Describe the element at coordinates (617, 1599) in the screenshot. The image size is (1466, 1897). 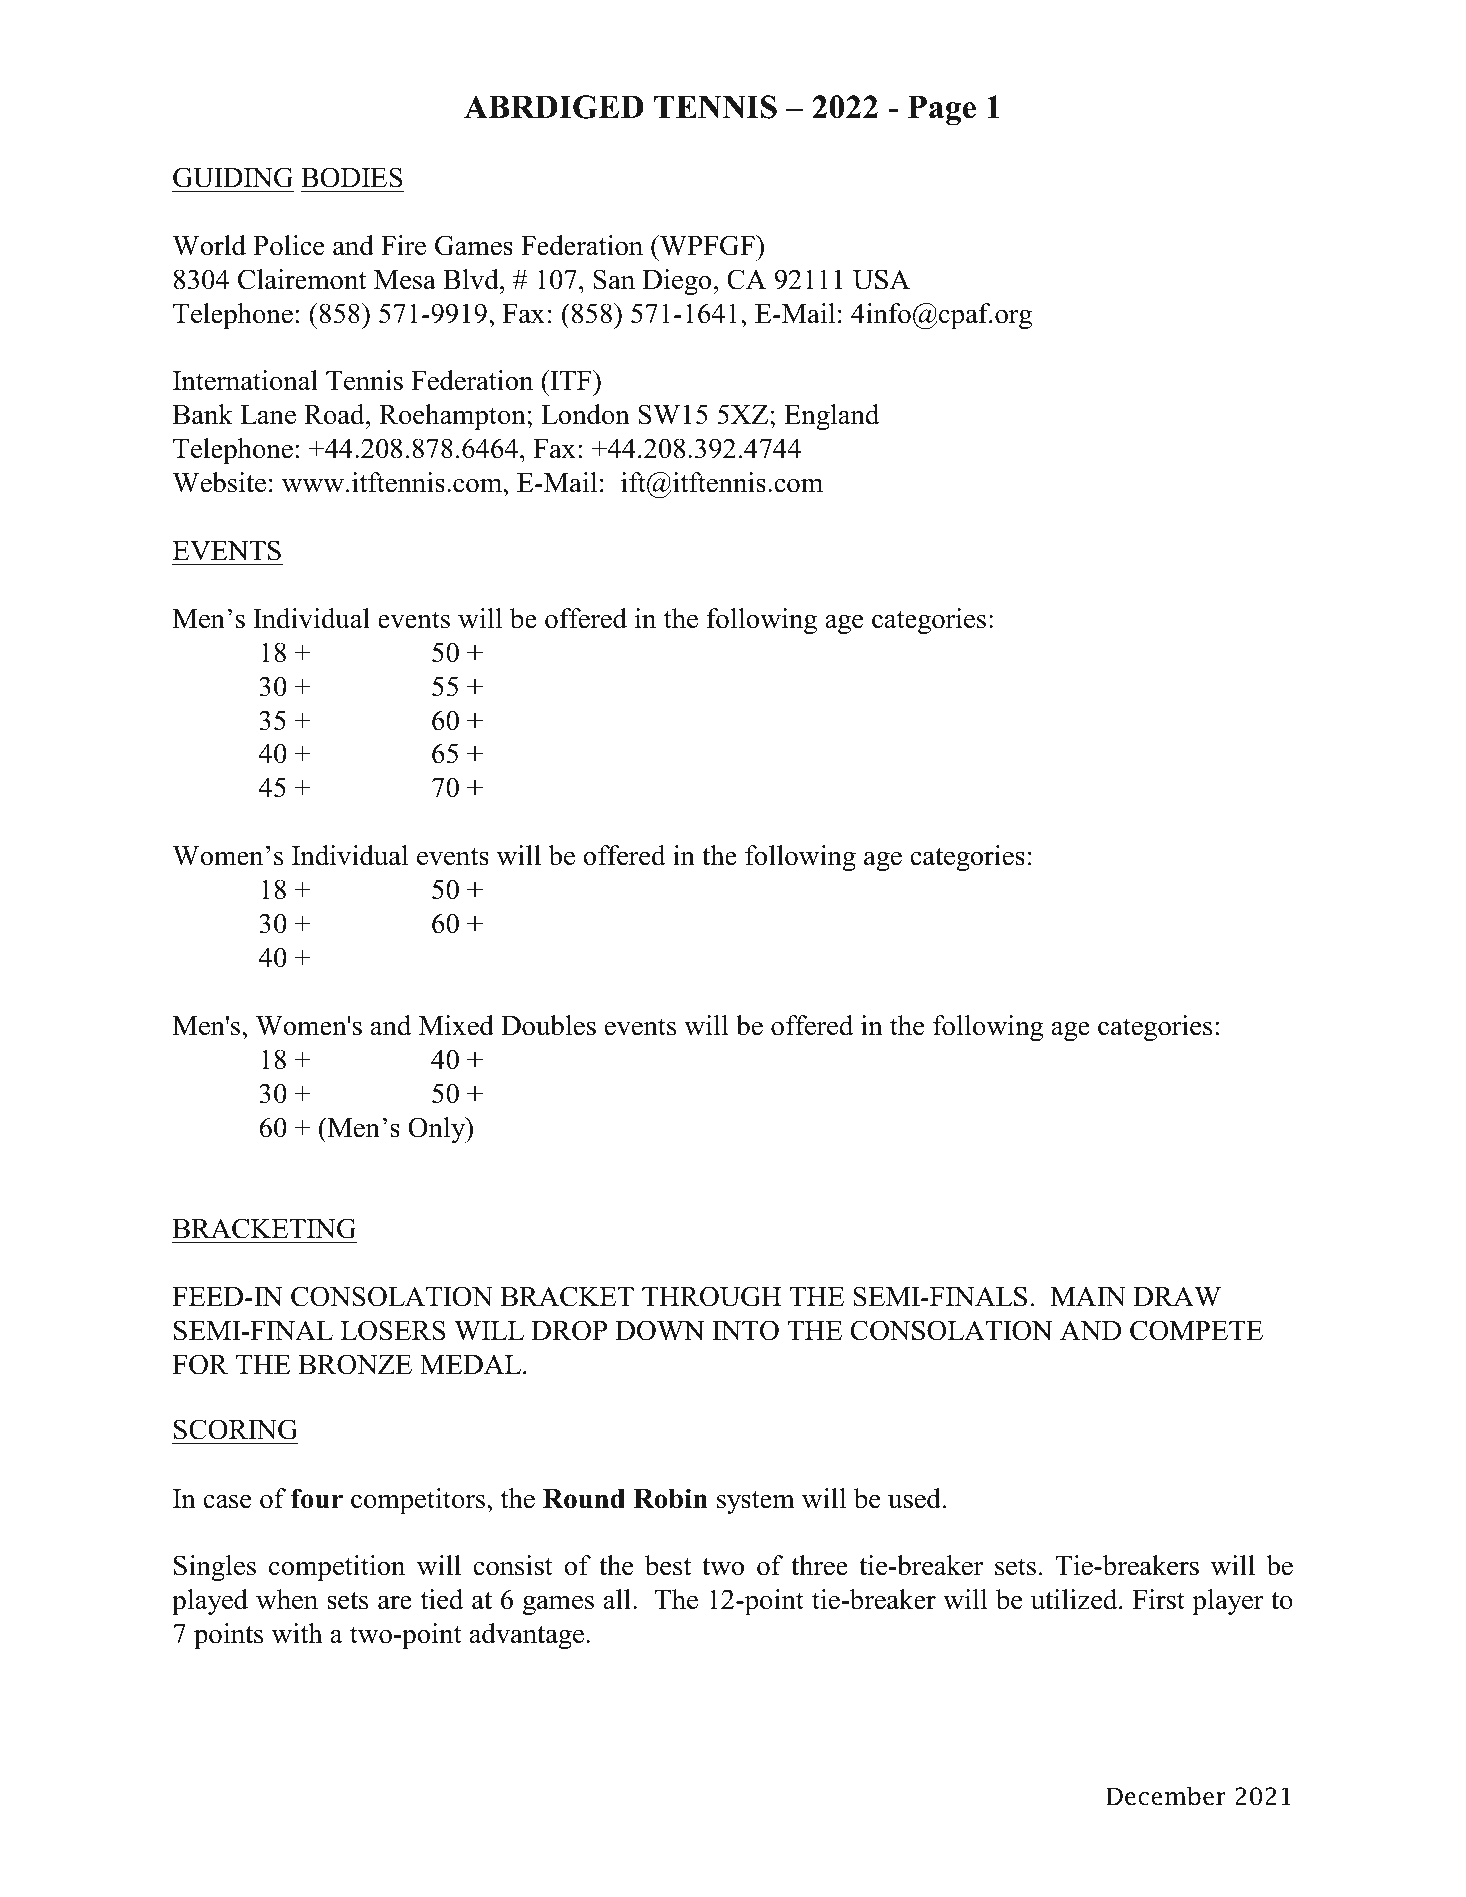
I see `all` at that location.
